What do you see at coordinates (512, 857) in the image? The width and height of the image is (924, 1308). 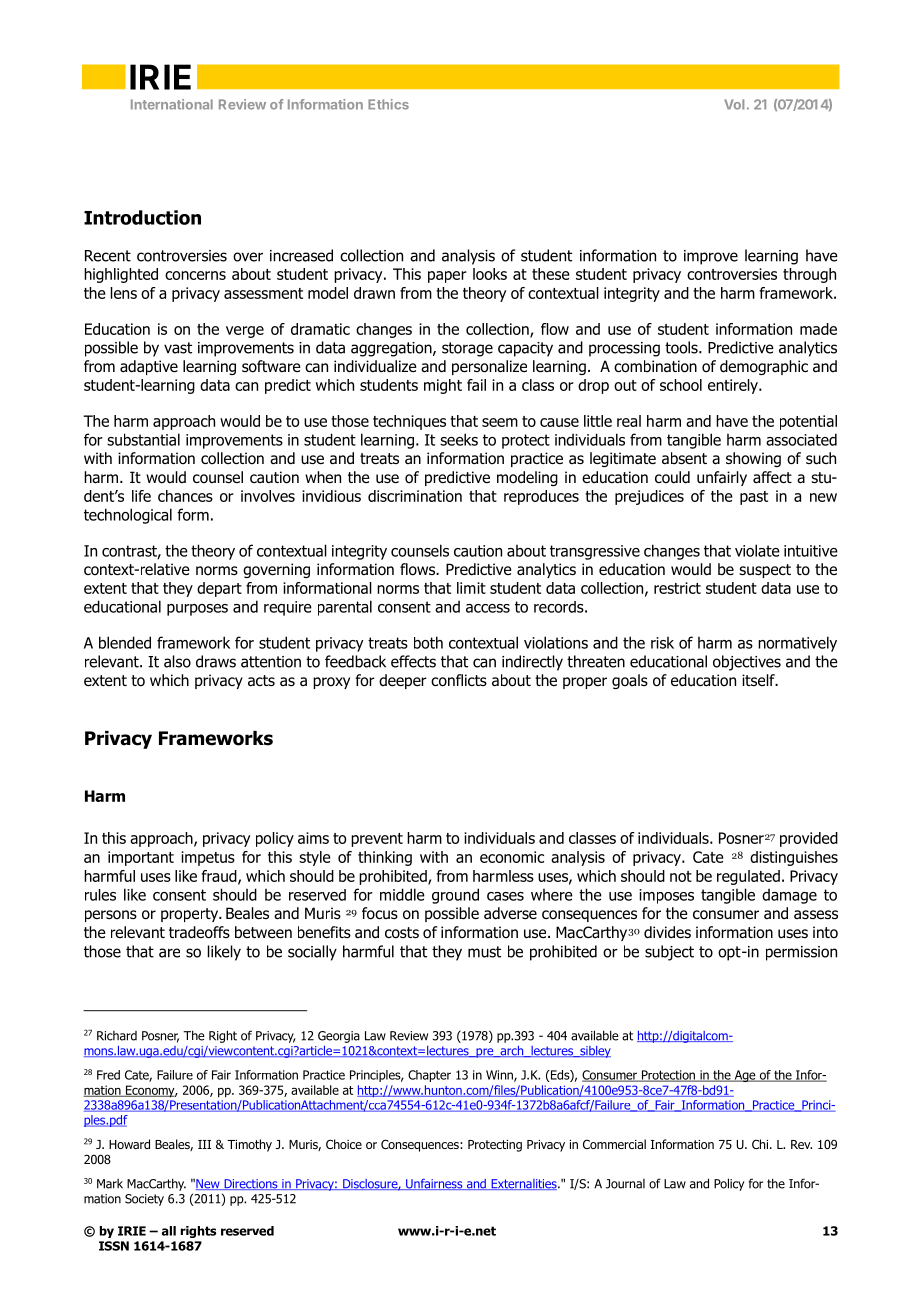 I see `economic` at bounding box center [512, 857].
